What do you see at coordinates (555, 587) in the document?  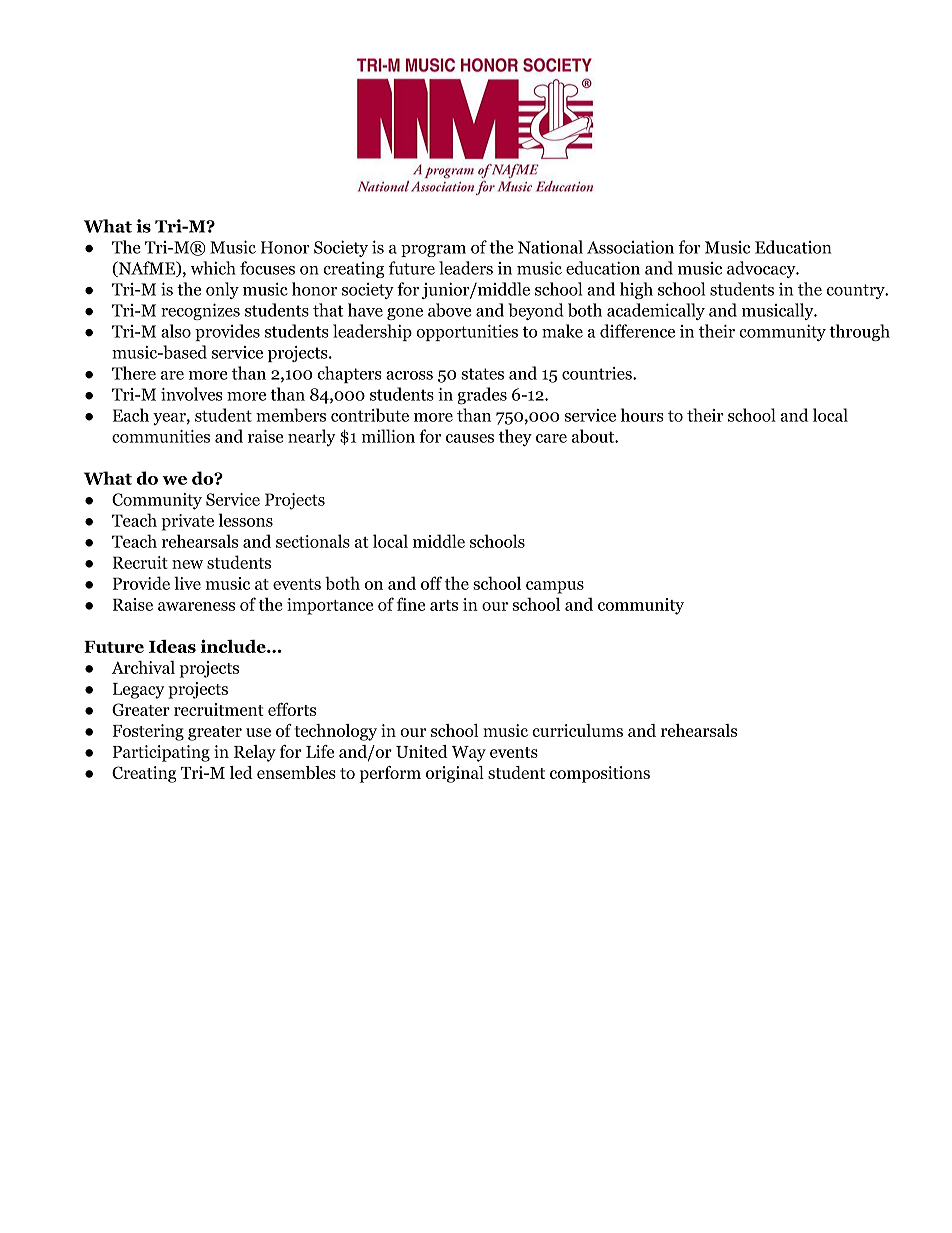 I see `campus` at bounding box center [555, 587].
